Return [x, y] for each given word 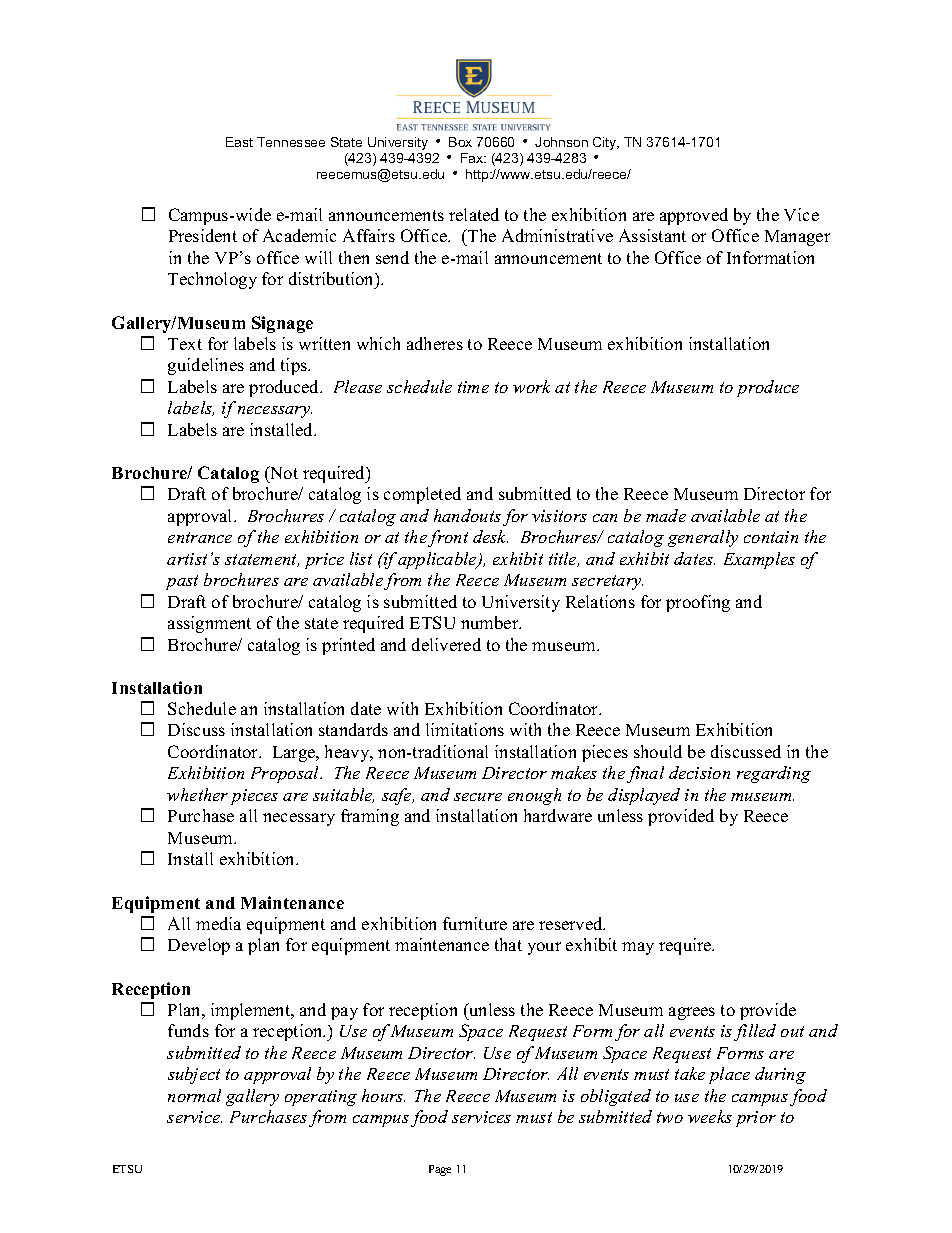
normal [194, 1095]
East [239, 142]
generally [703, 538]
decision [699, 772]
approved [694, 216]
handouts [467, 515]
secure [478, 797]
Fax [473, 158]
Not [283, 472]
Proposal [286, 774]
